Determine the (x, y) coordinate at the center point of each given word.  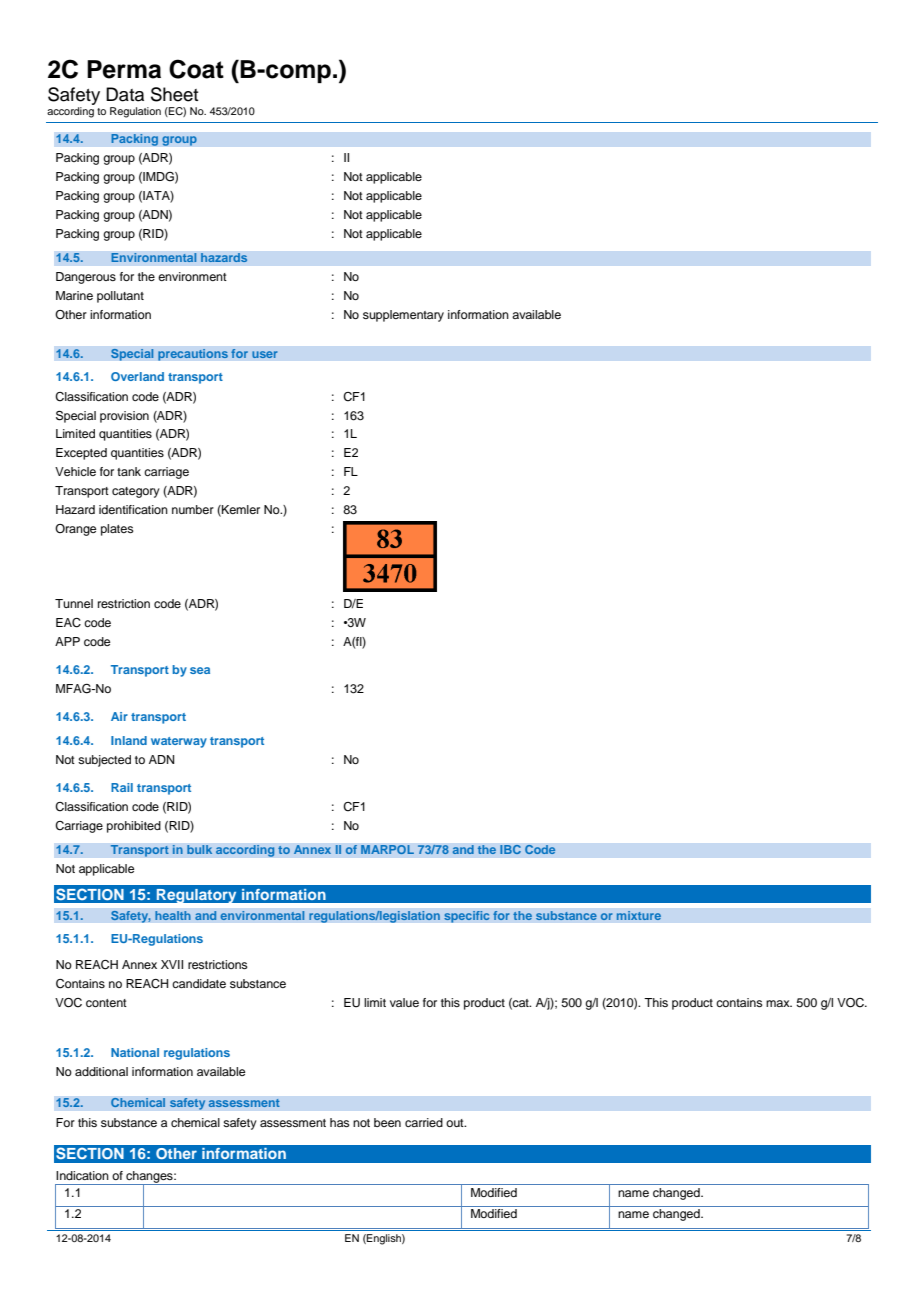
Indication (82, 1175)
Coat (196, 69)
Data (125, 94)
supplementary (403, 316)
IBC (510, 849)
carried (424, 1122)
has (340, 1122)
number (193, 509)
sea (200, 670)
